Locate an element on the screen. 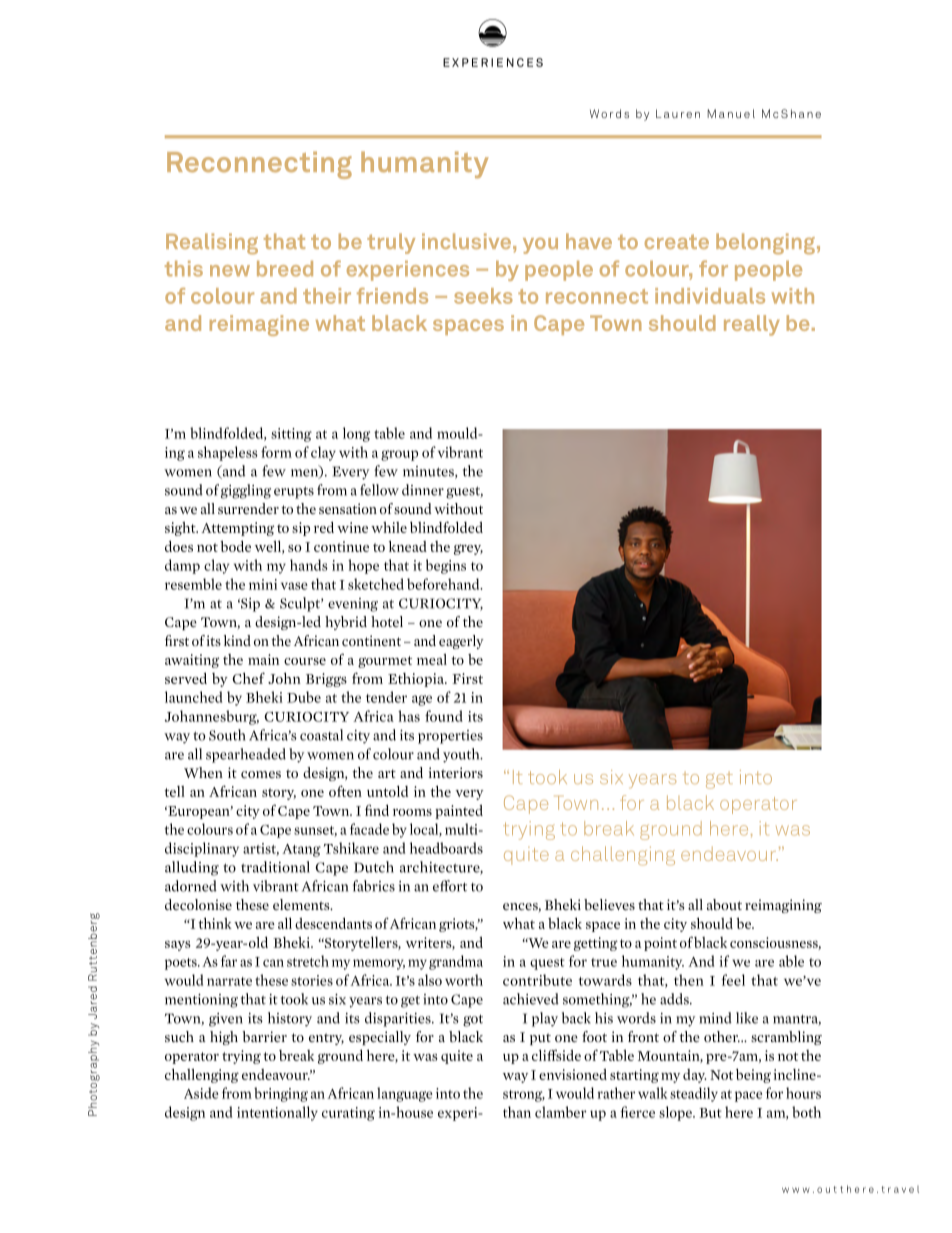 This screenshot has width=952, height=1233. grey is located at coordinates (468, 549).
